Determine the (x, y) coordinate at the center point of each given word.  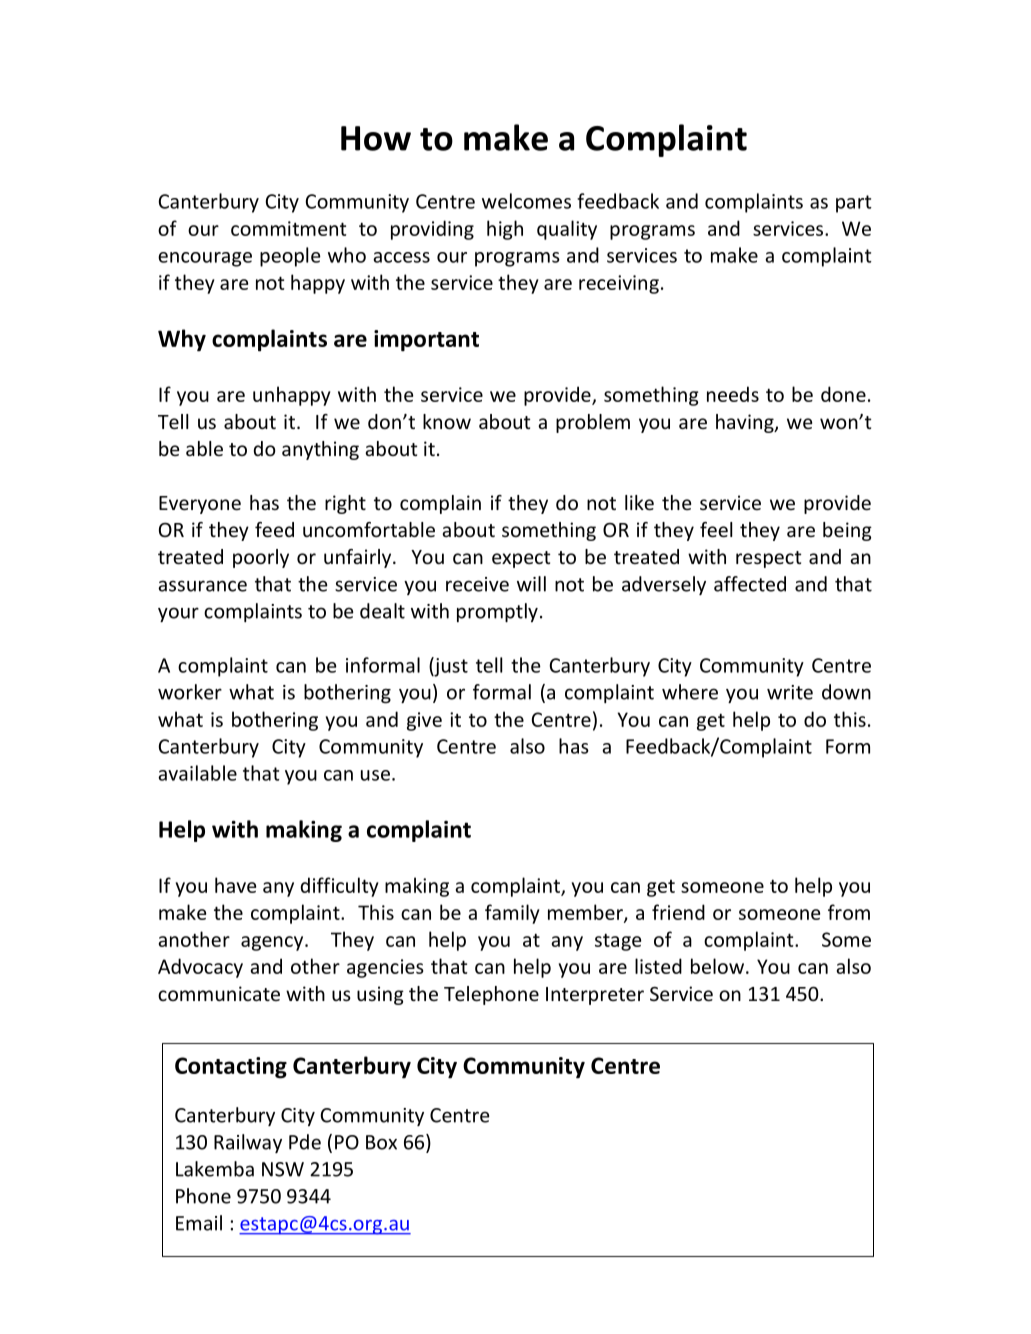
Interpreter (595, 996)
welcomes (526, 201)
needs (733, 394)
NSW (283, 1169)
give (424, 721)
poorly (261, 558)
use (375, 775)
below (717, 966)
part (854, 204)
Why (182, 340)
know (447, 421)
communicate (219, 993)
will (531, 584)
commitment (288, 228)
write (790, 692)
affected (750, 584)
